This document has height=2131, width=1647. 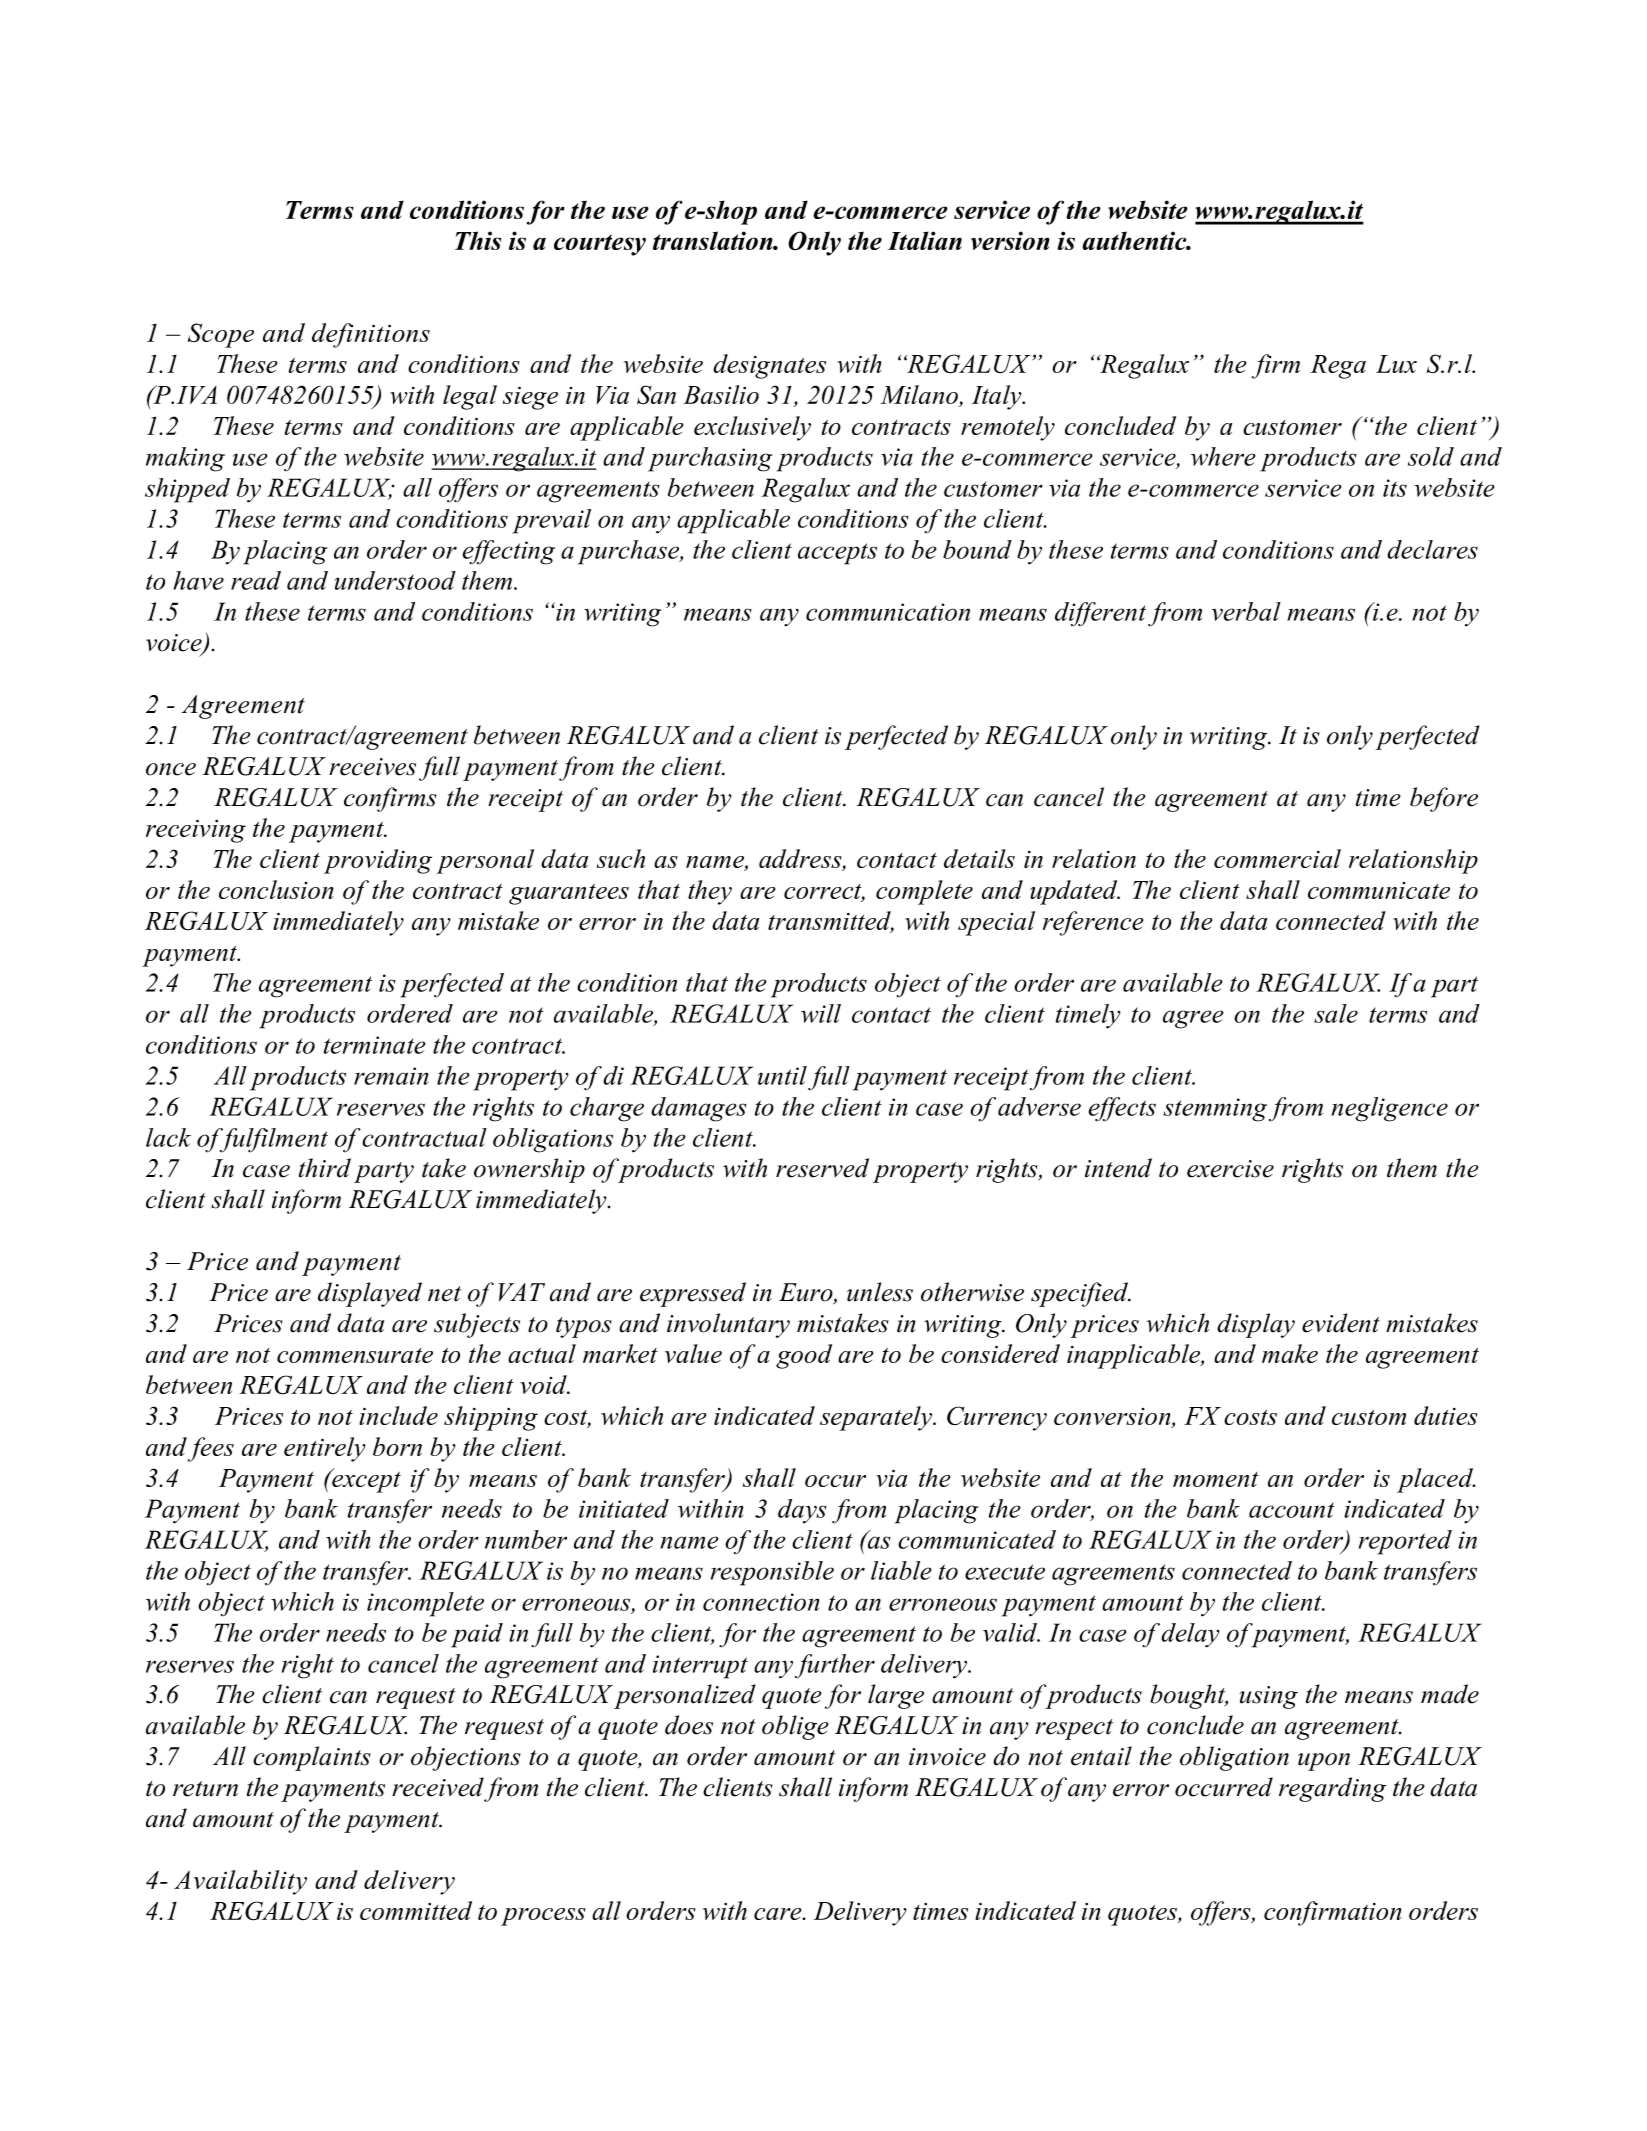 I want to click on upon, so click(x=1324, y=1762).
